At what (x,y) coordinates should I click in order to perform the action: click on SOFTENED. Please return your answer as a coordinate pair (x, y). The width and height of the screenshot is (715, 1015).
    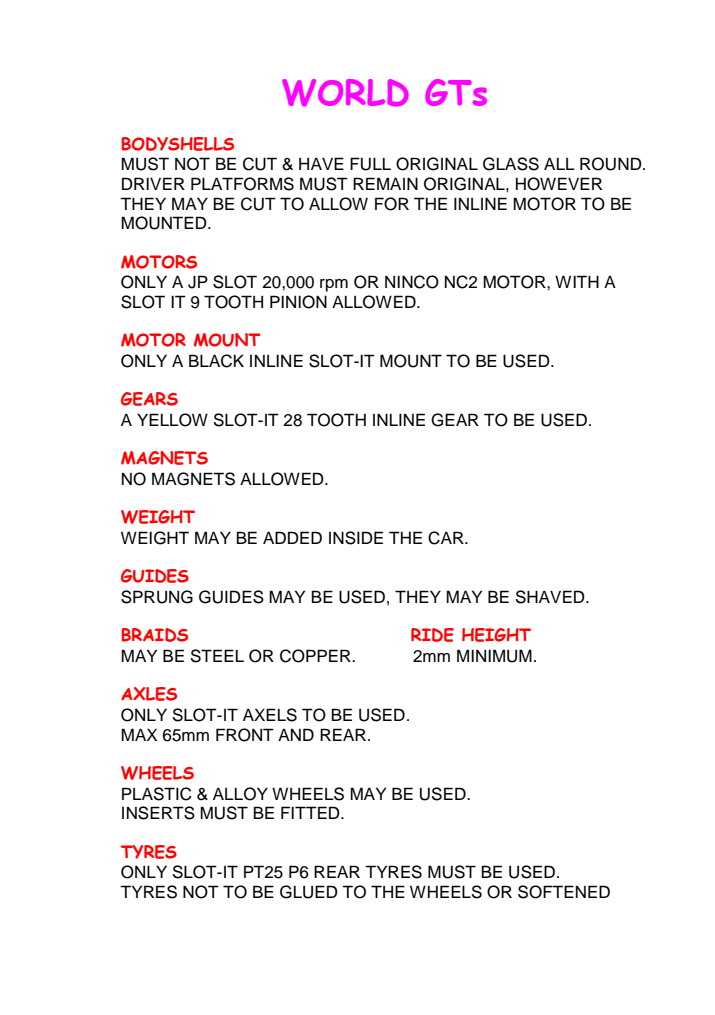
    Looking at the image, I should click on (564, 892).
